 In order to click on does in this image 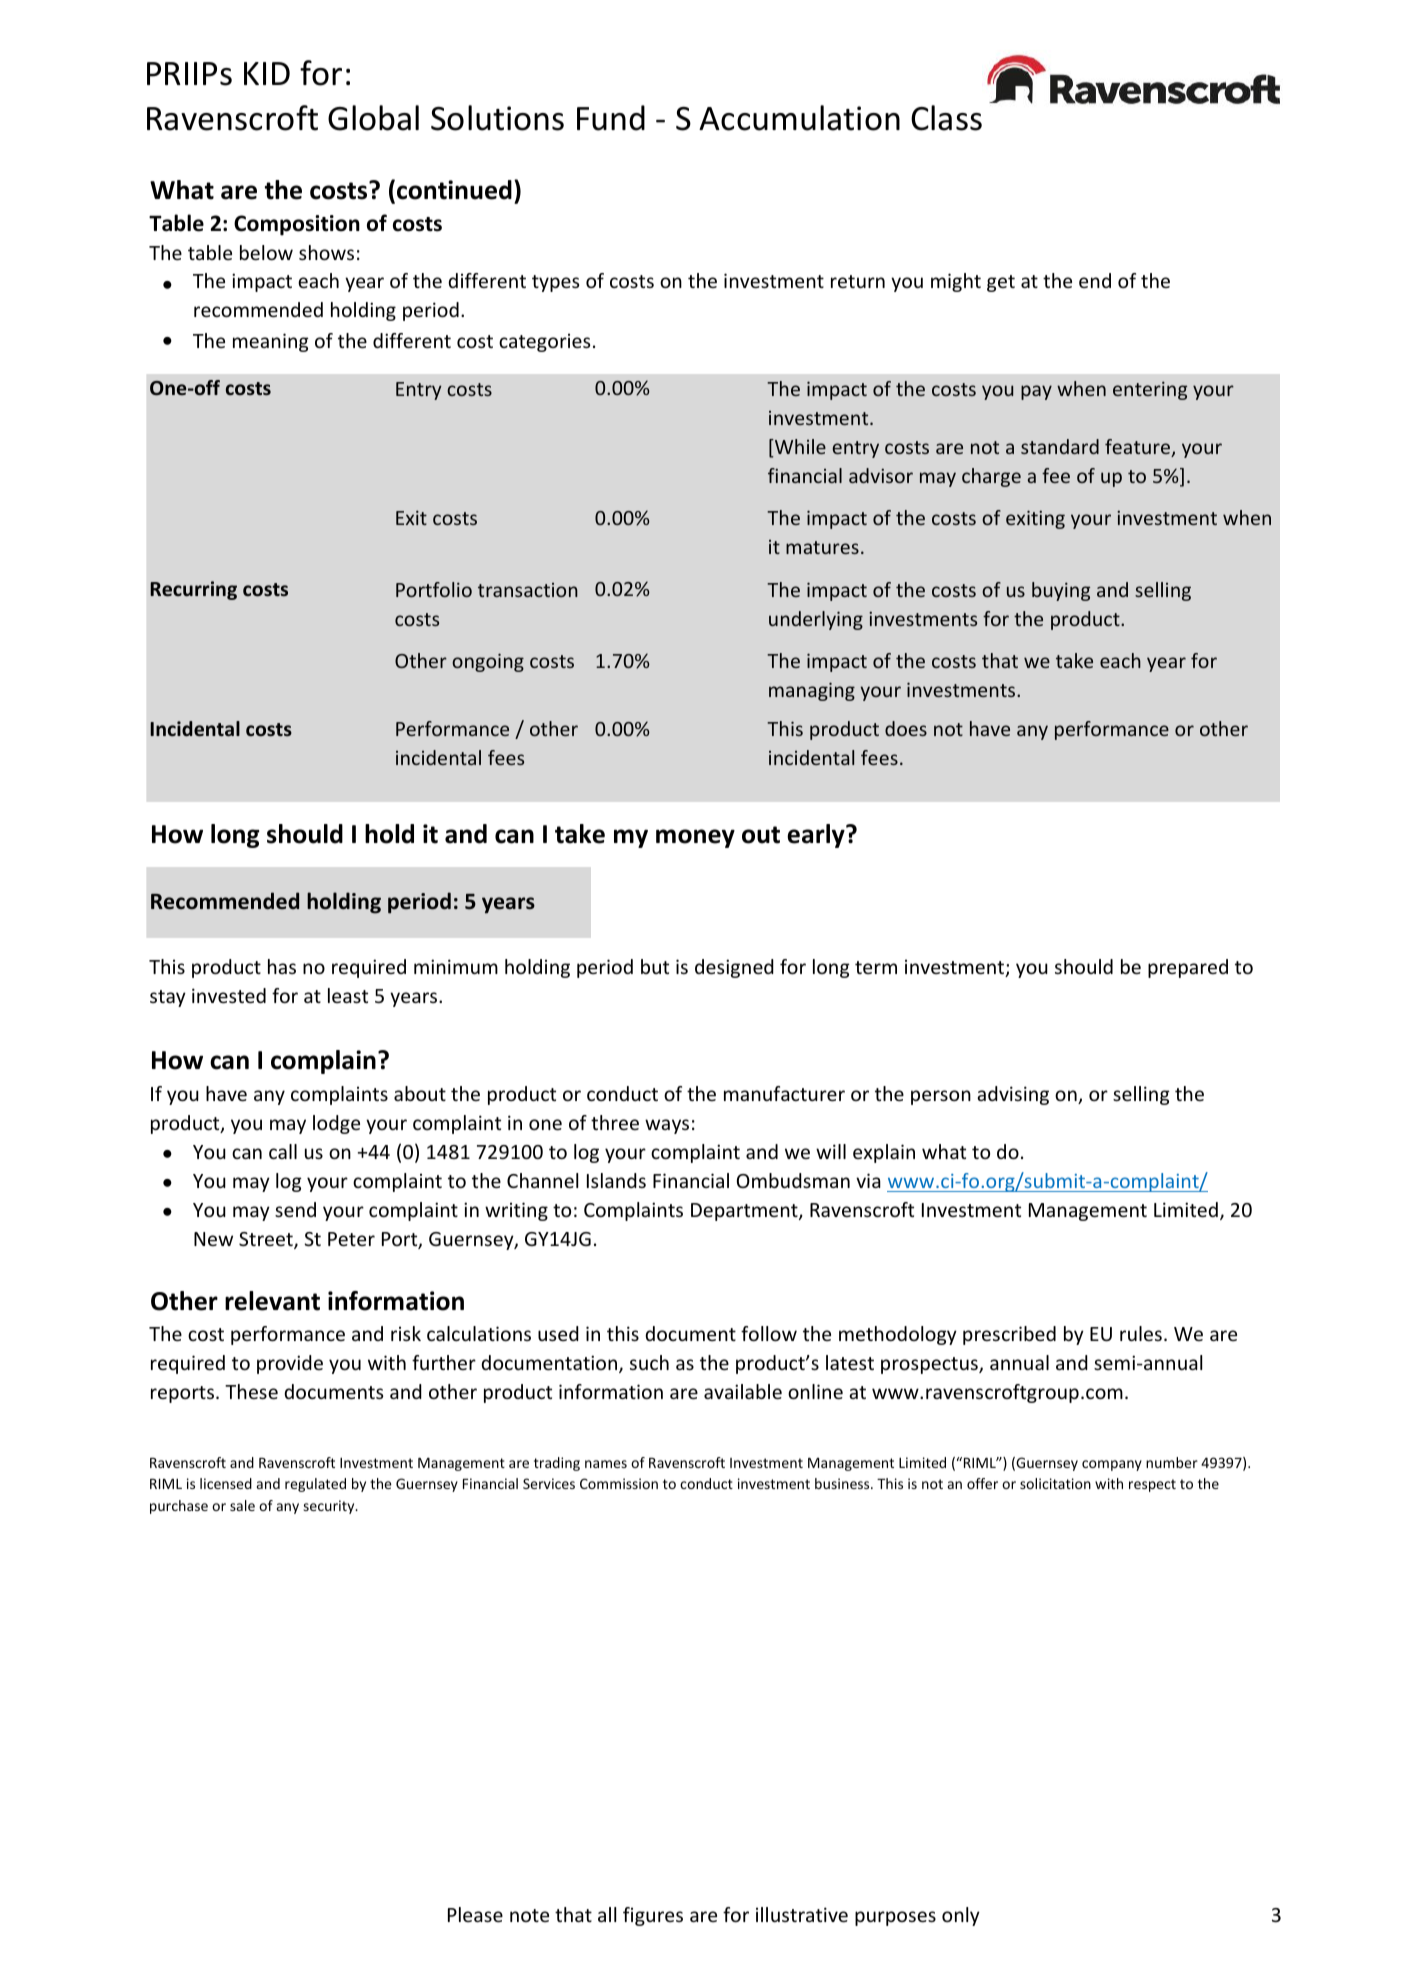, I will do `click(906, 728)`.
